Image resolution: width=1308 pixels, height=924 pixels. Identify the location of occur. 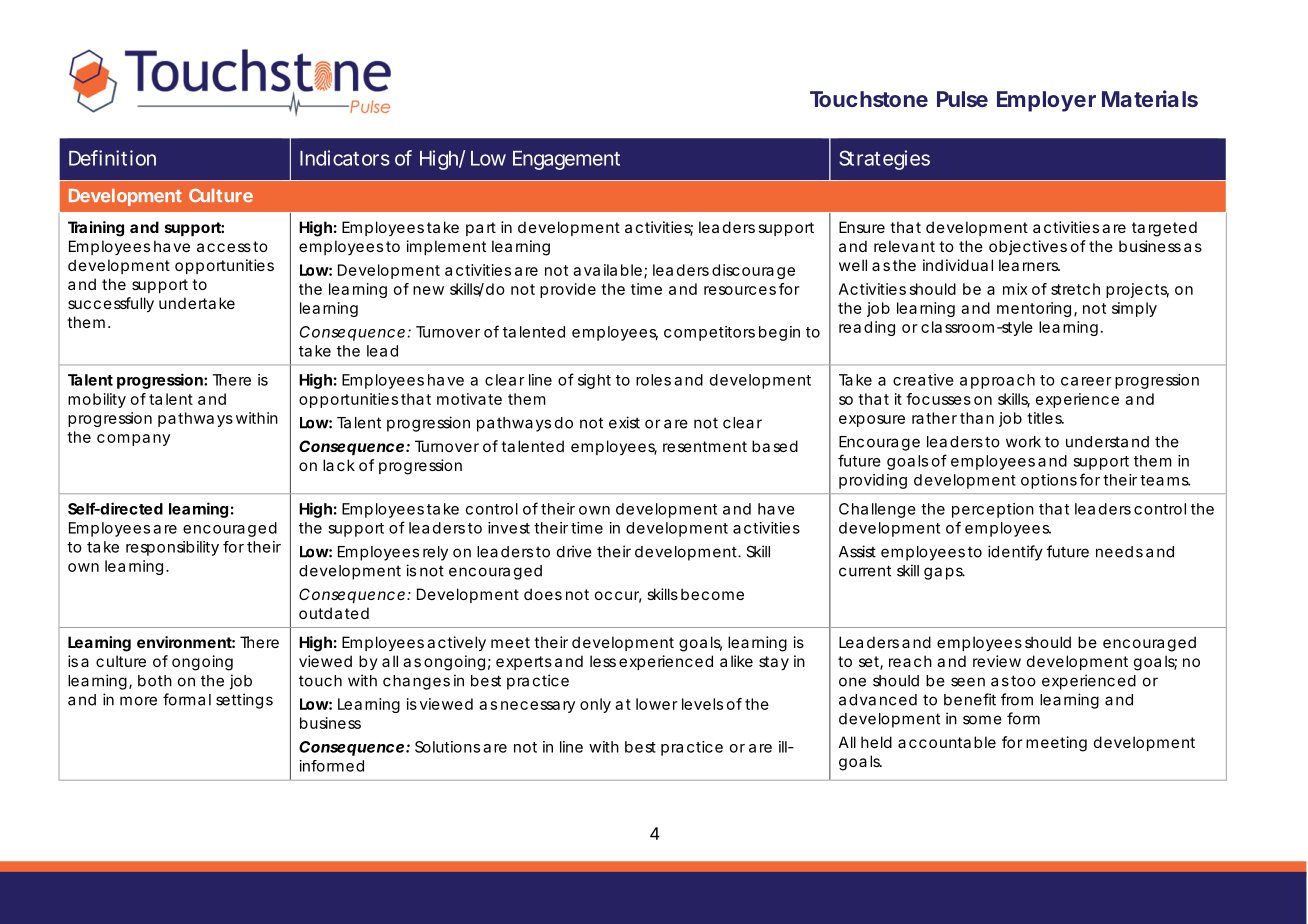
(618, 597).
